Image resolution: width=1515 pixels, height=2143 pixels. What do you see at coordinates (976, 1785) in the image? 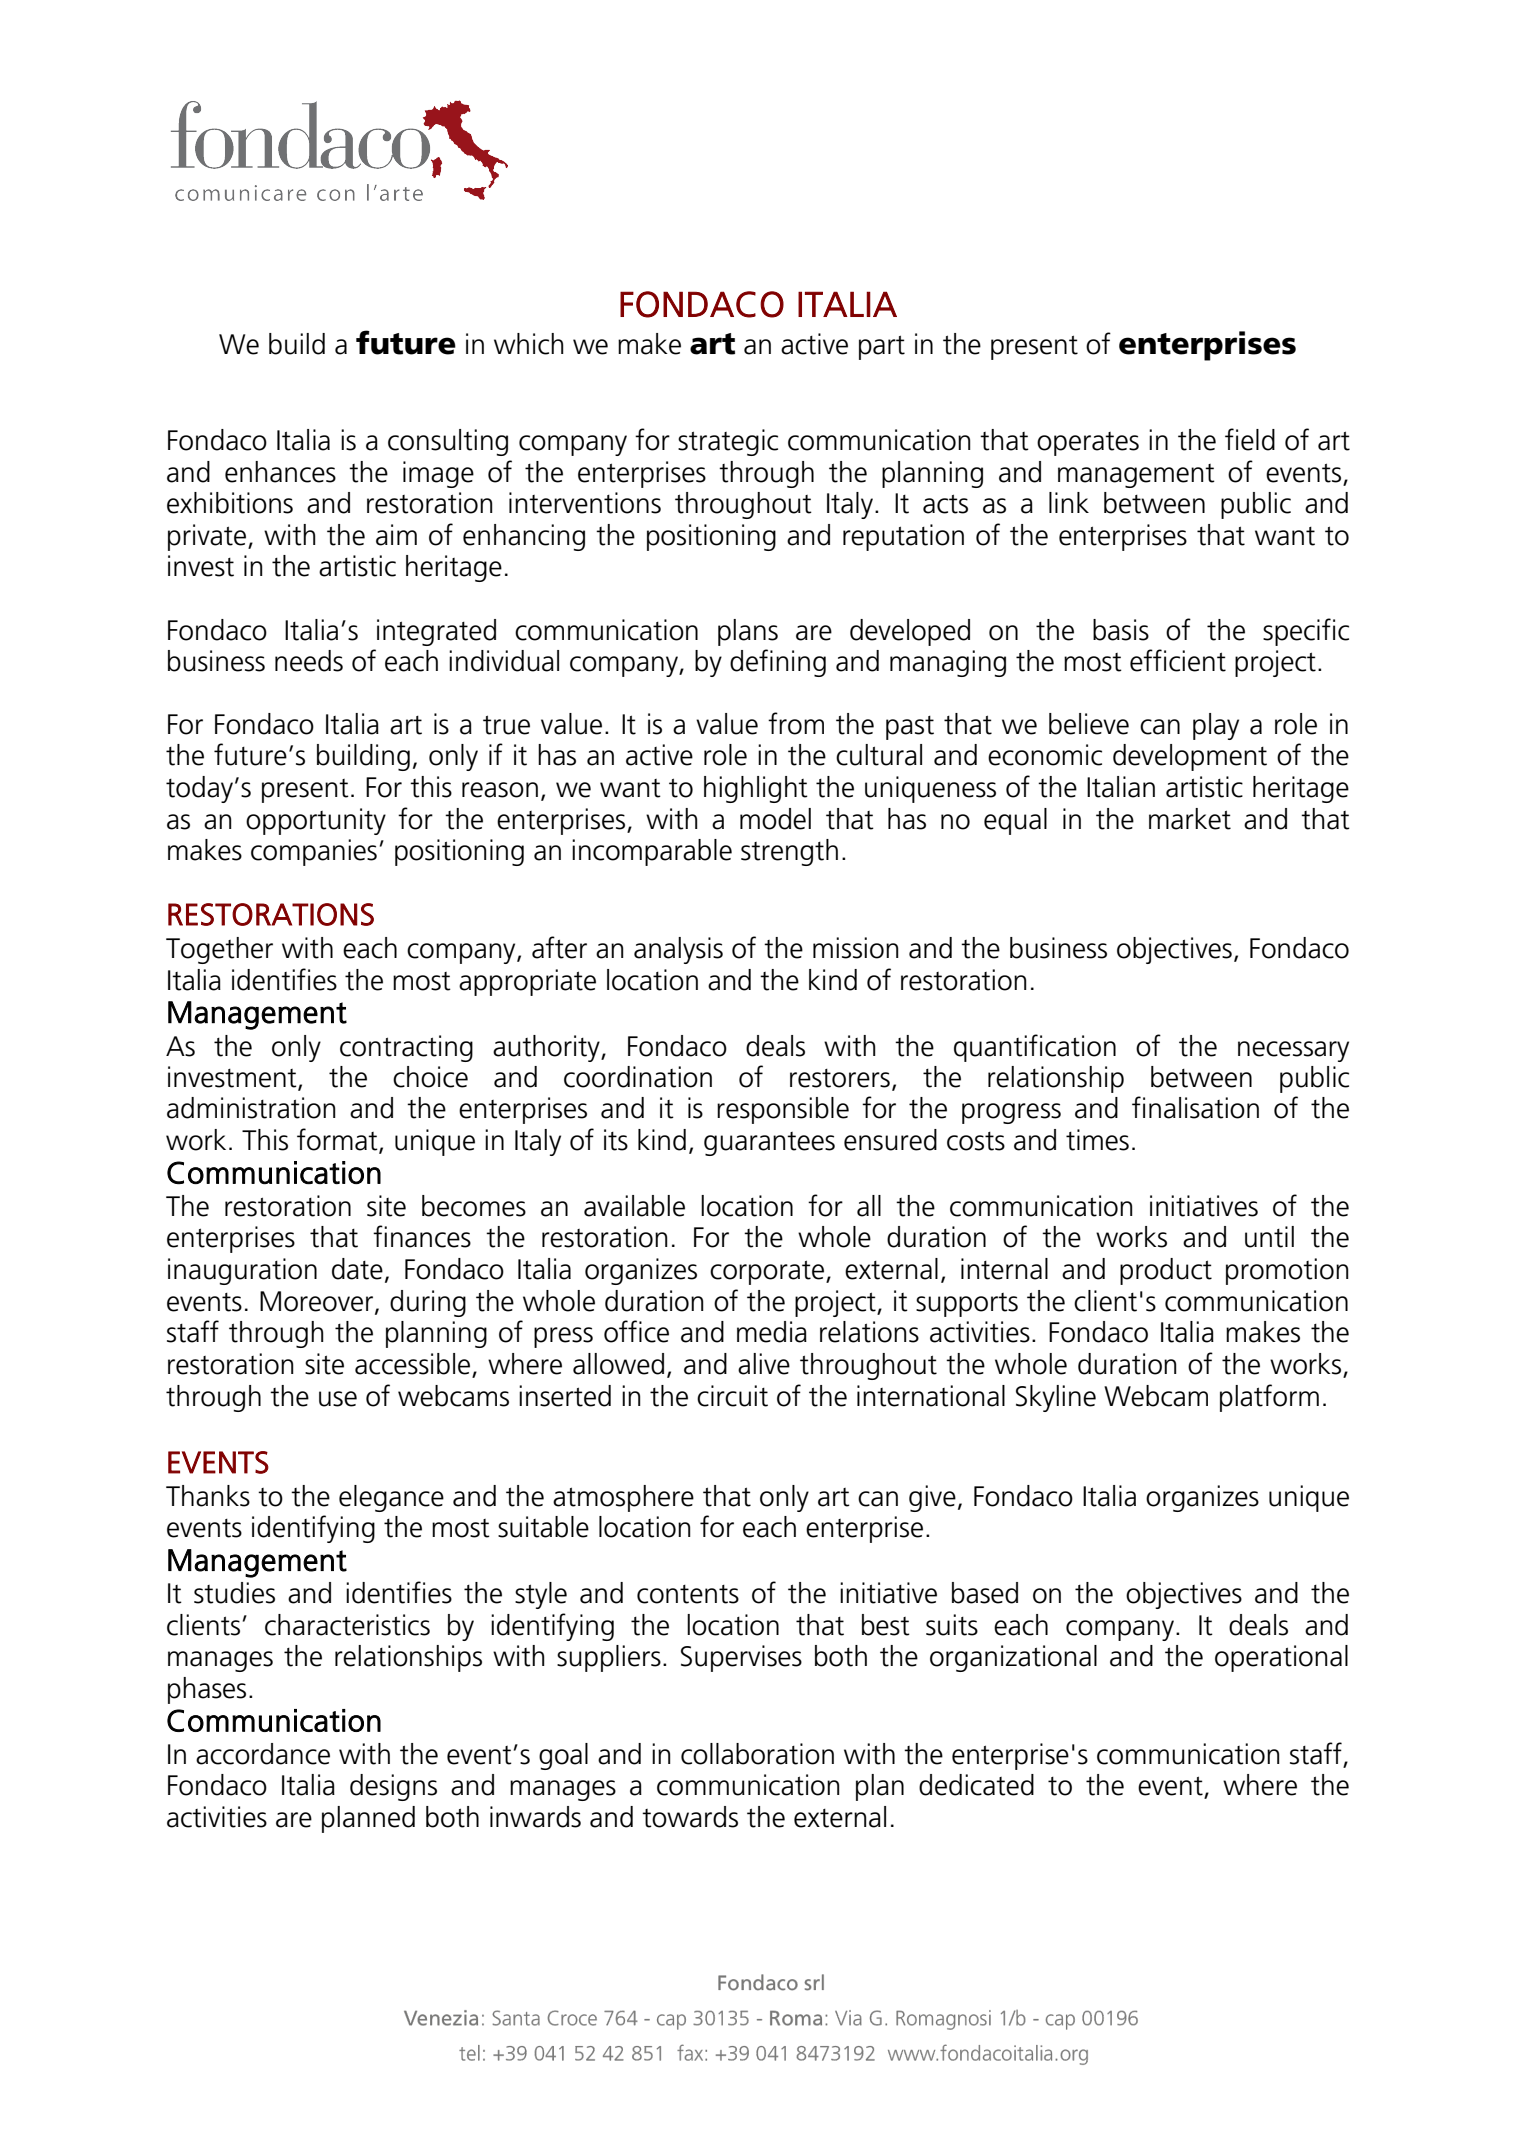
I see `dedicated` at bounding box center [976, 1785].
